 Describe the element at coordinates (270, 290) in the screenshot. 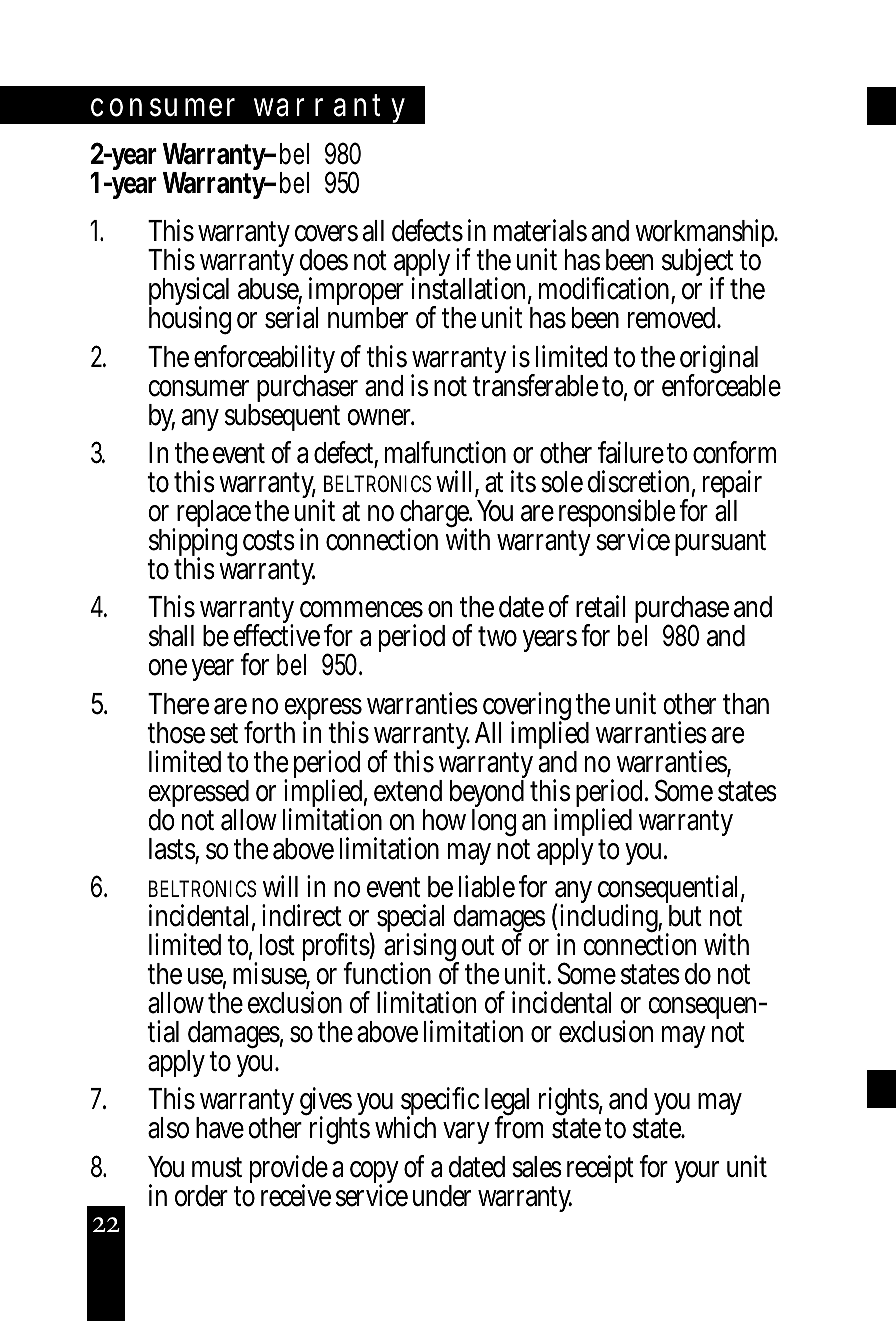

I see `abuse` at that location.
